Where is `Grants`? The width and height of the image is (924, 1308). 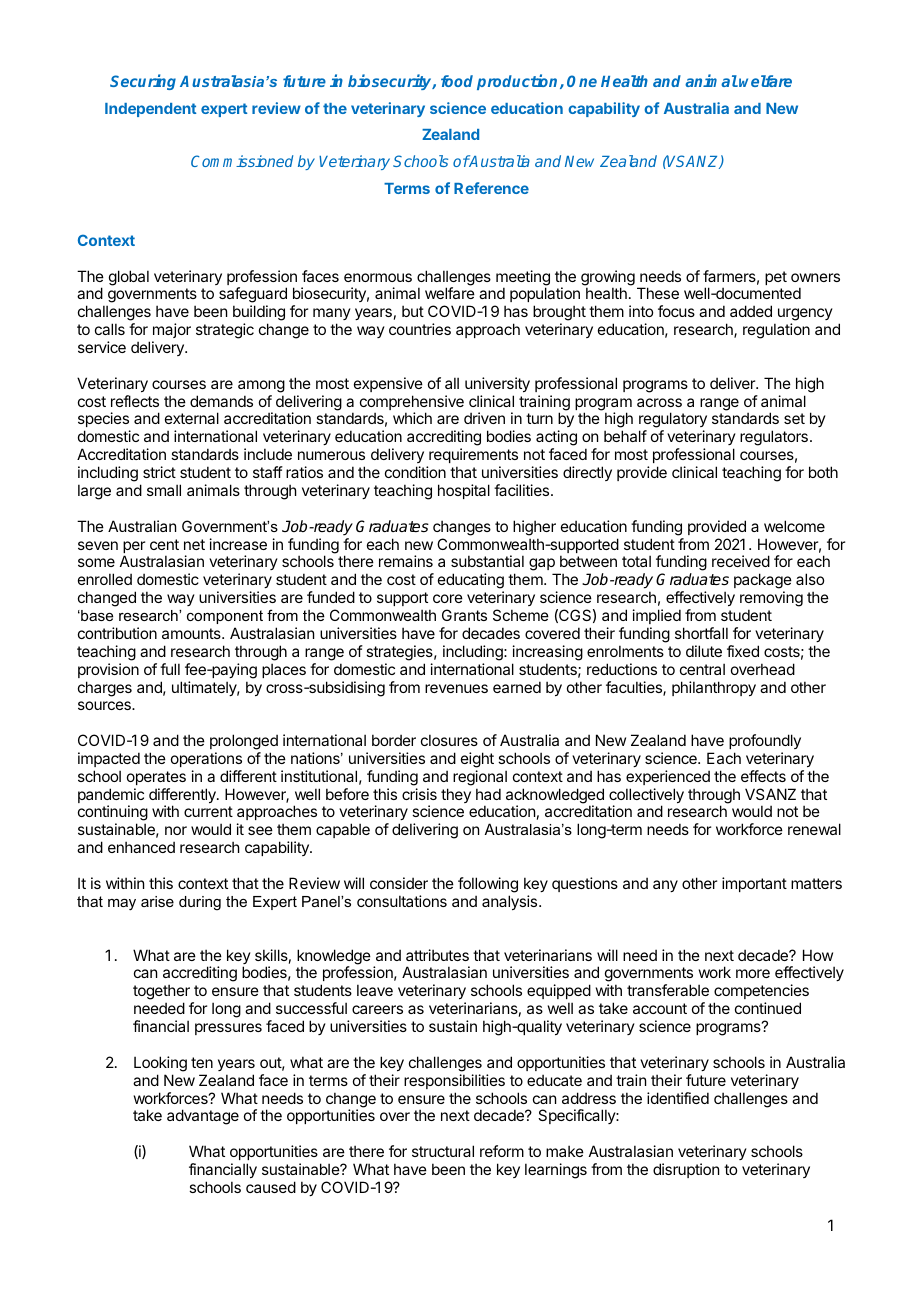 Grants is located at coordinates (464, 615).
